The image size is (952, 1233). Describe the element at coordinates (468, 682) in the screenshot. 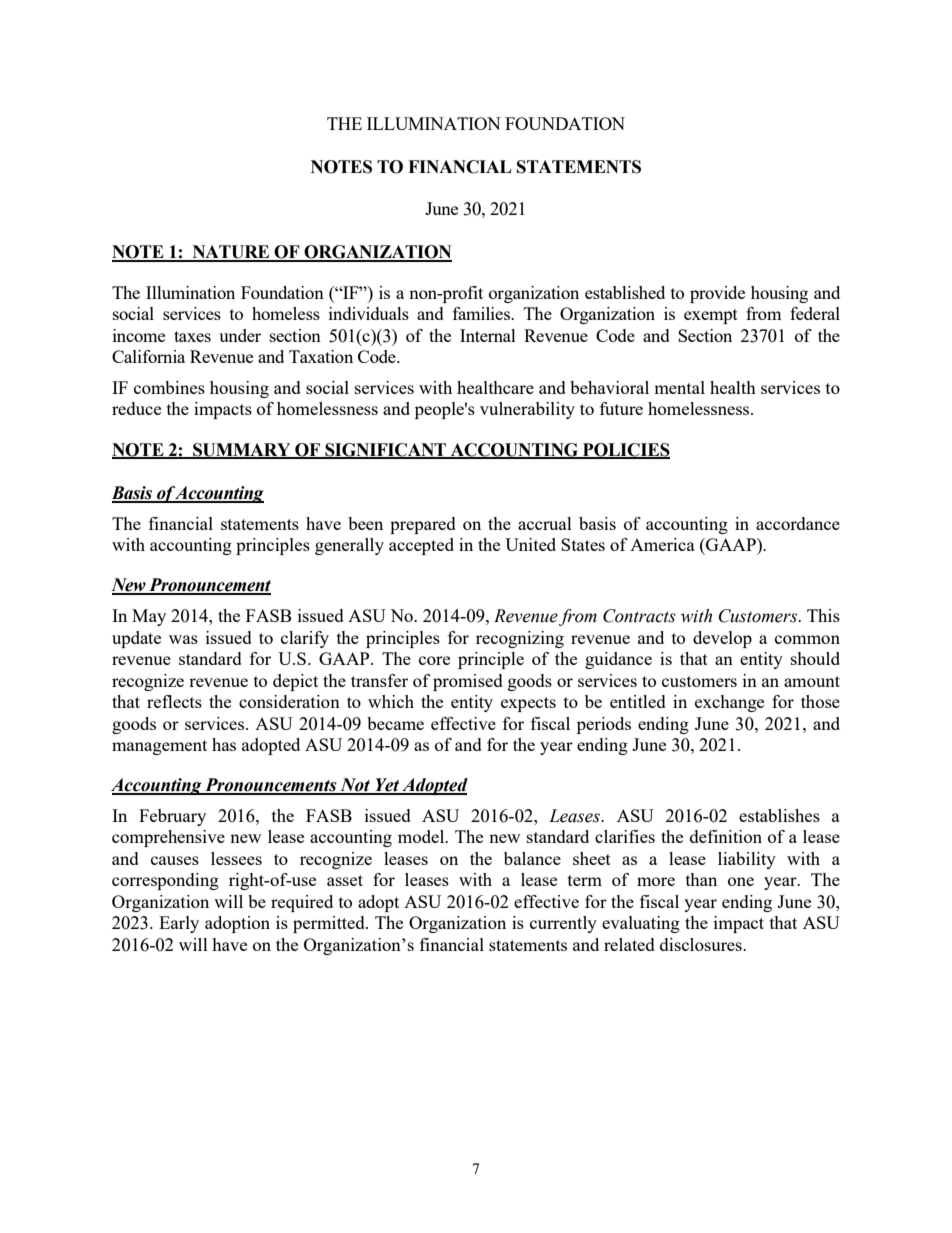

I see `promised` at that location.
